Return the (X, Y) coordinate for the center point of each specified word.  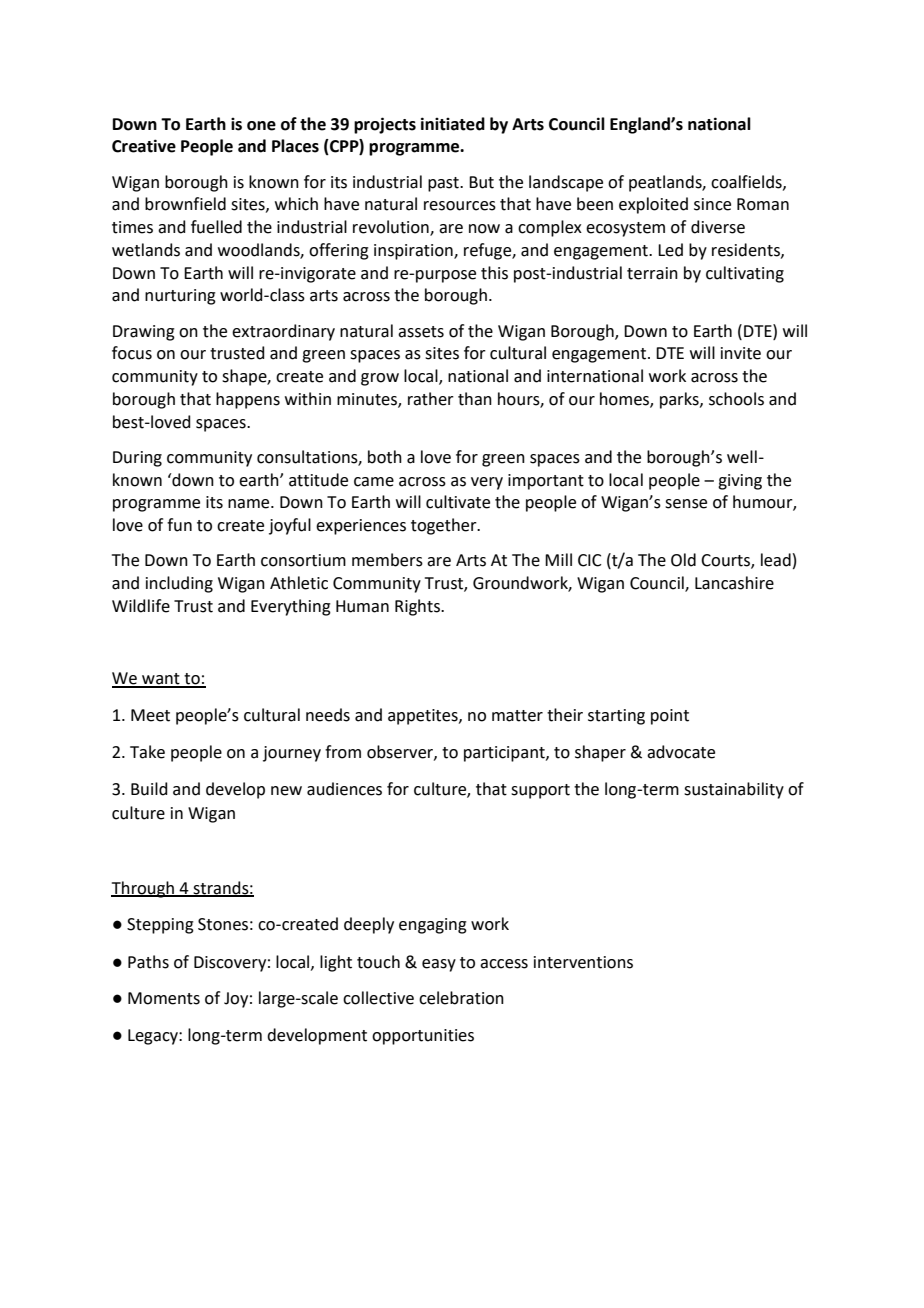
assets (421, 332)
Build (149, 789)
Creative (144, 146)
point (670, 717)
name (250, 504)
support (540, 791)
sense (686, 504)
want (161, 680)
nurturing (180, 297)
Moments (164, 998)
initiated (453, 124)
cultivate (458, 502)
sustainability (734, 790)
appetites (424, 717)
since (712, 204)
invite (741, 353)
